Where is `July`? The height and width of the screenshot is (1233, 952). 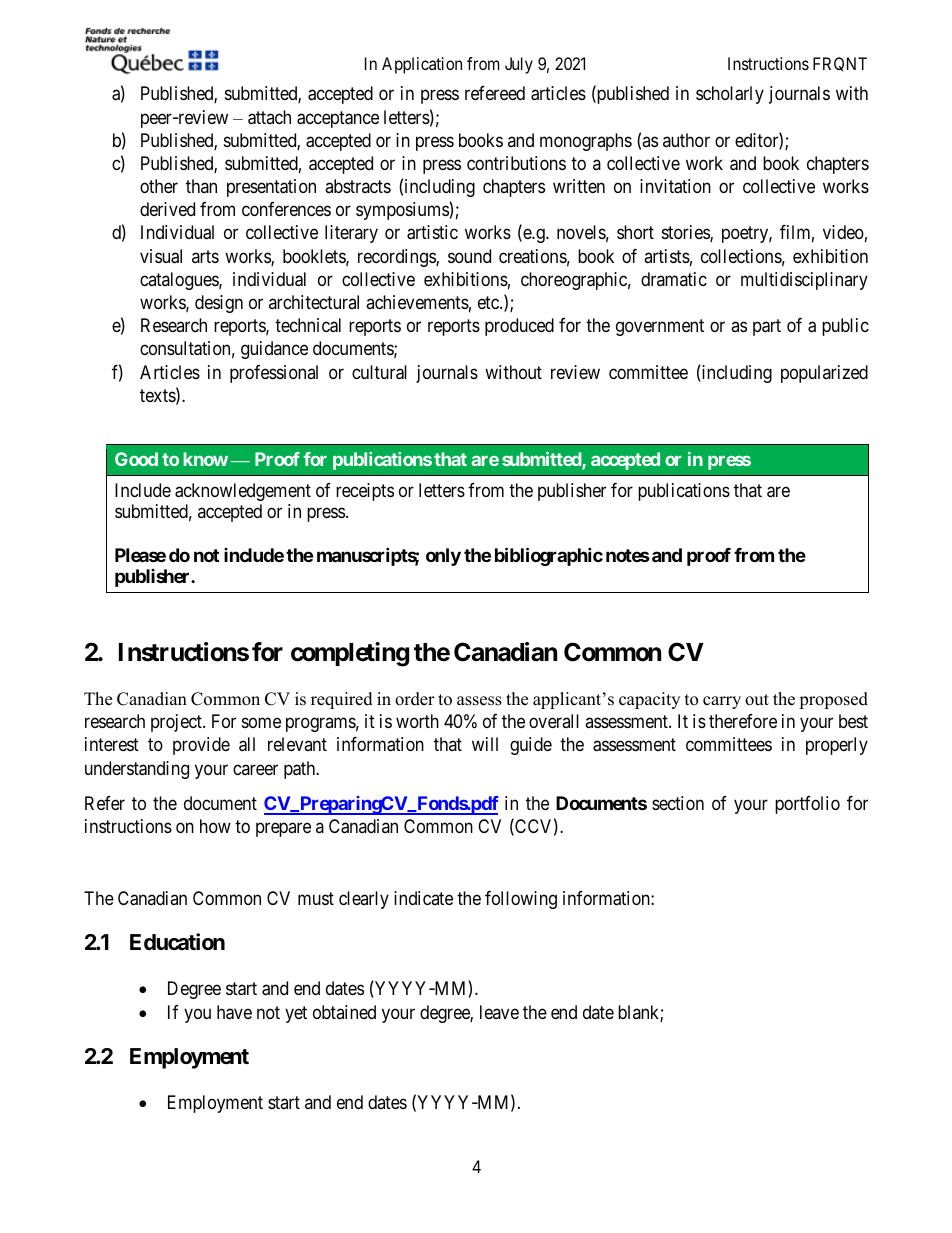
July is located at coordinates (519, 65).
